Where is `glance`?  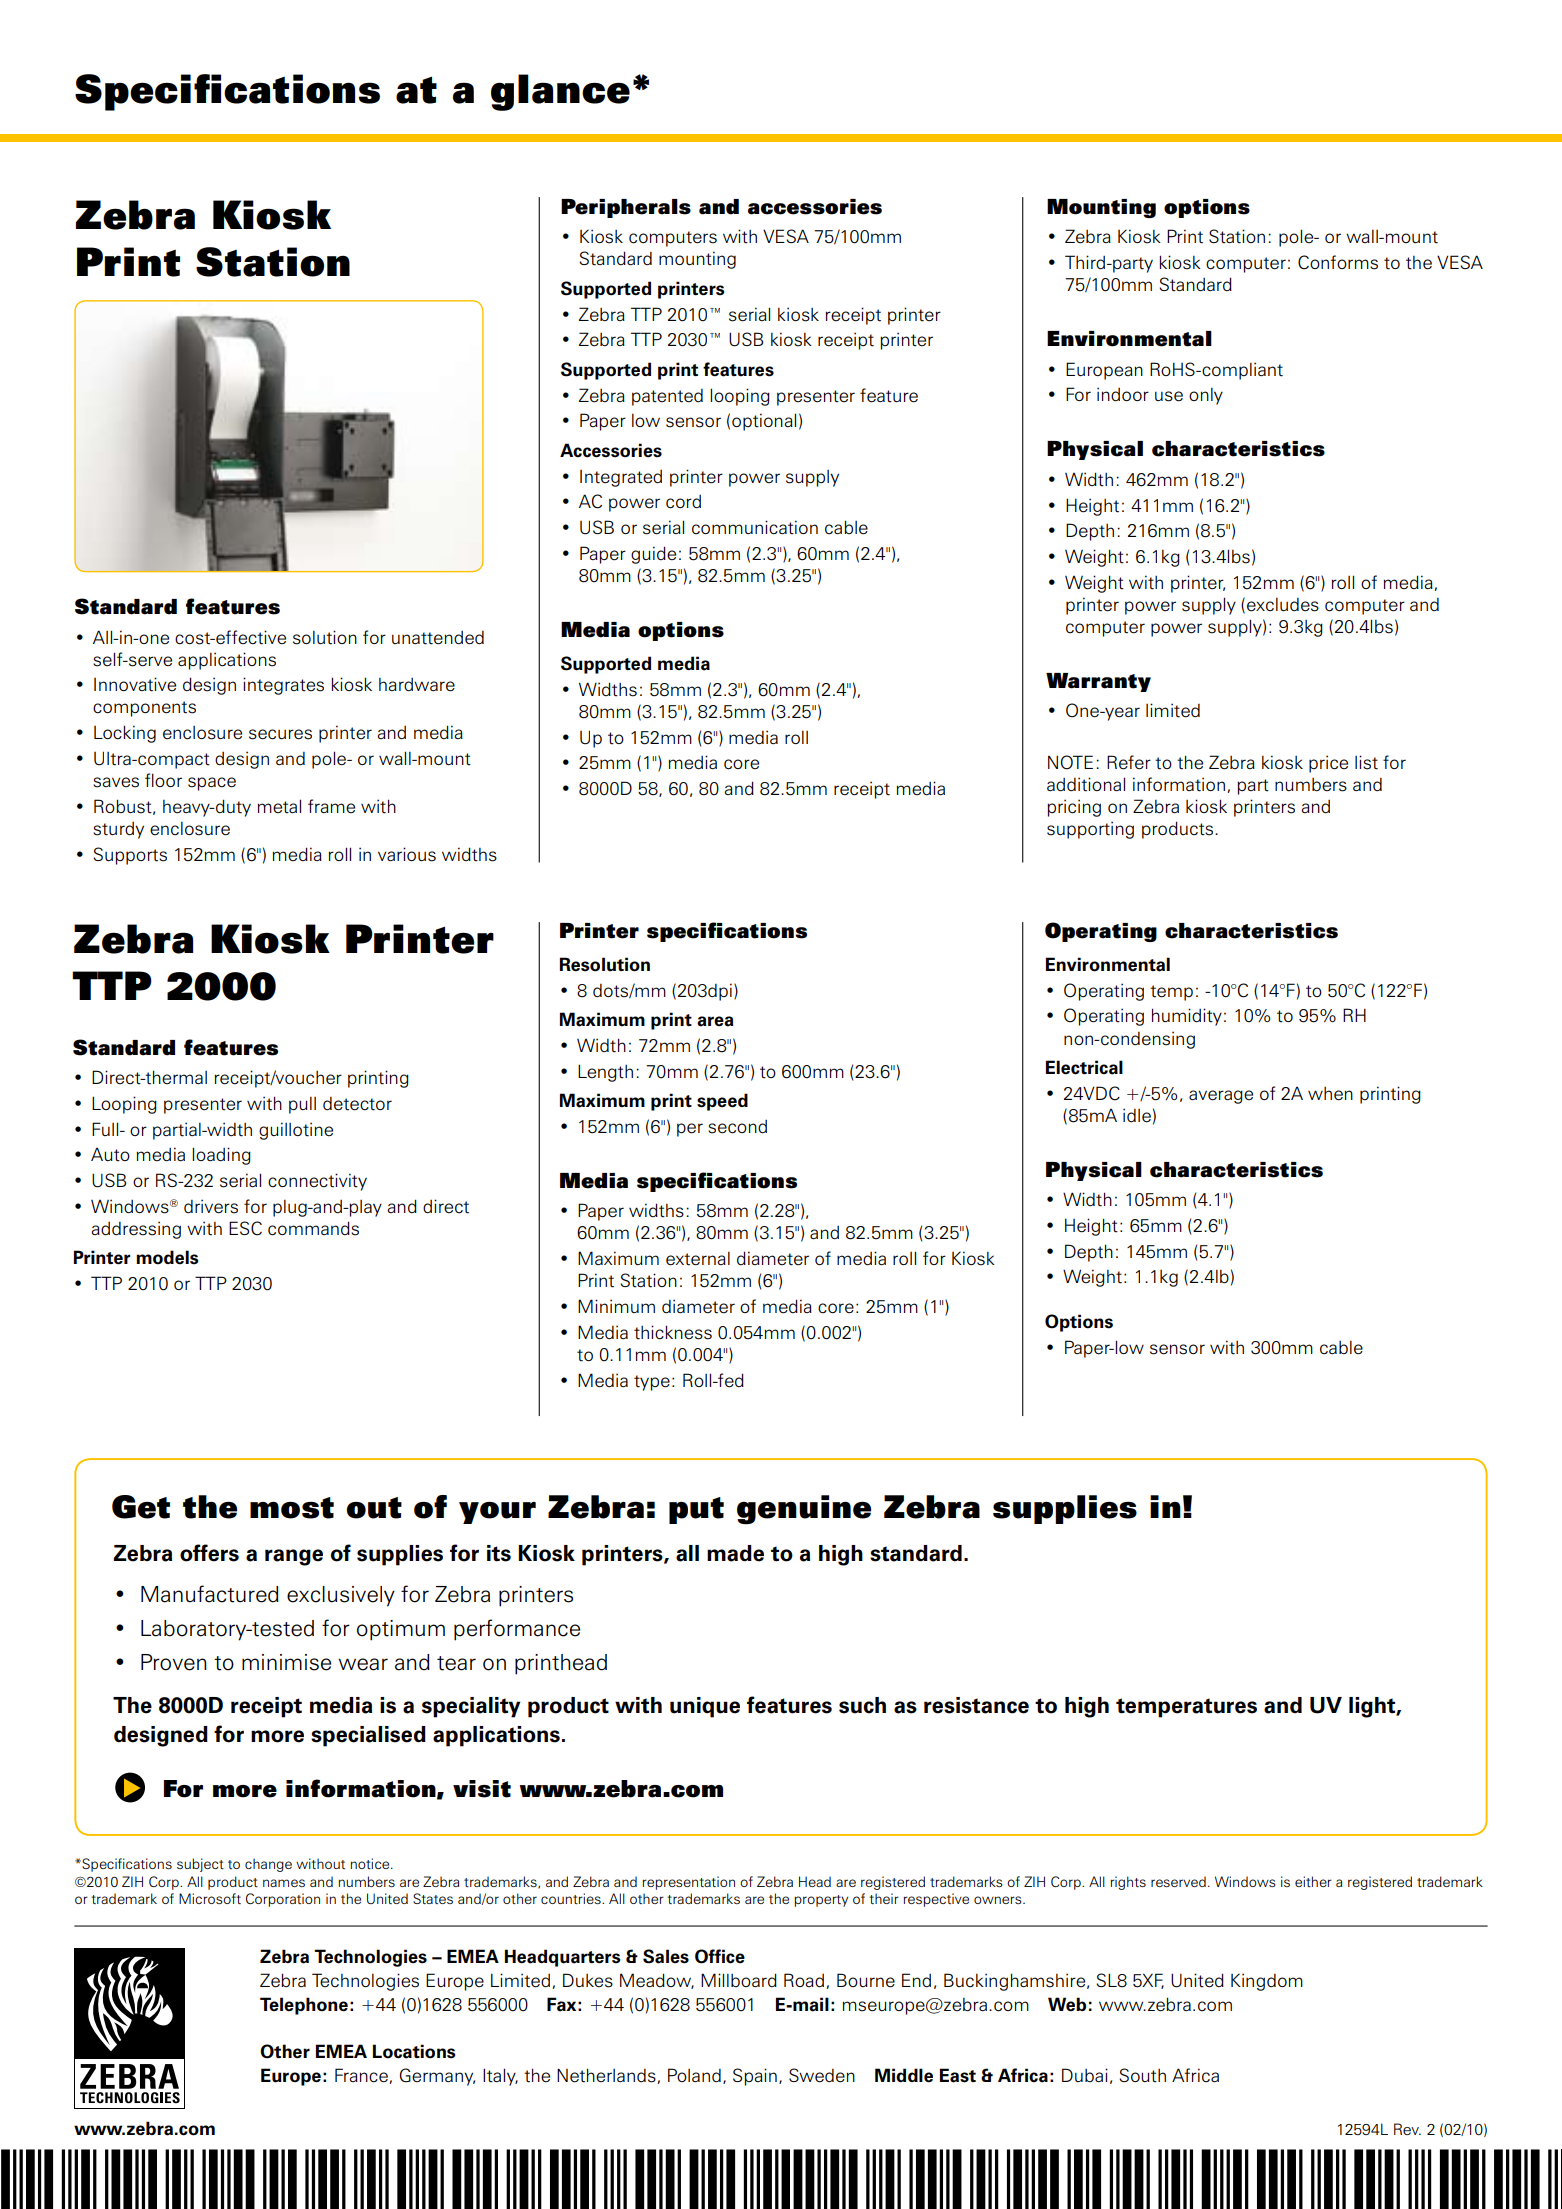
glance is located at coordinates (560, 92).
